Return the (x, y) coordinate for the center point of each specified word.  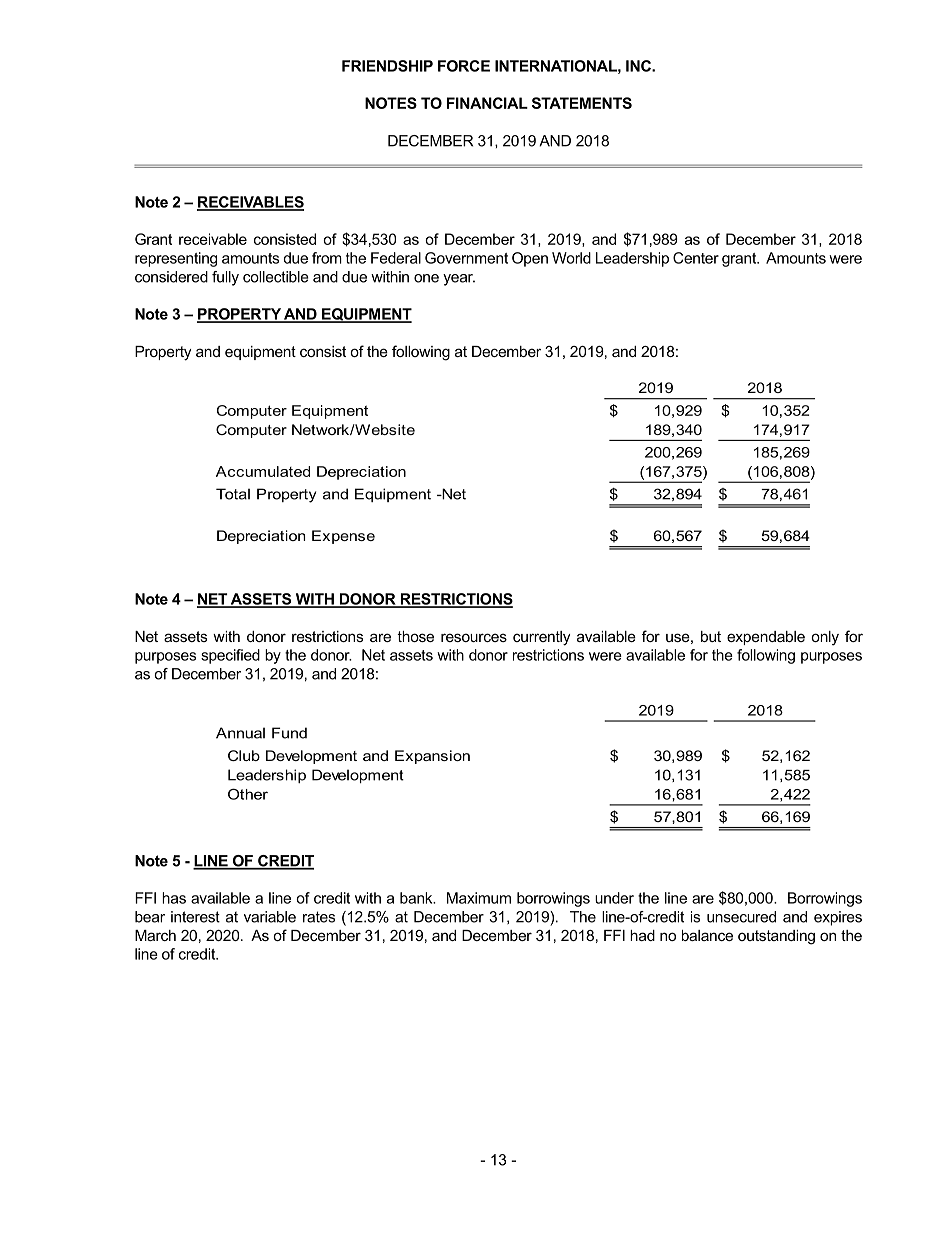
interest (195, 917)
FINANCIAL (487, 103)
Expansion (432, 757)
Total (233, 494)
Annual (240, 733)
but (711, 636)
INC (639, 66)
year (459, 280)
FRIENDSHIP (387, 66)
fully (225, 278)
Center (696, 258)
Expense (343, 537)
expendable (766, 638)
